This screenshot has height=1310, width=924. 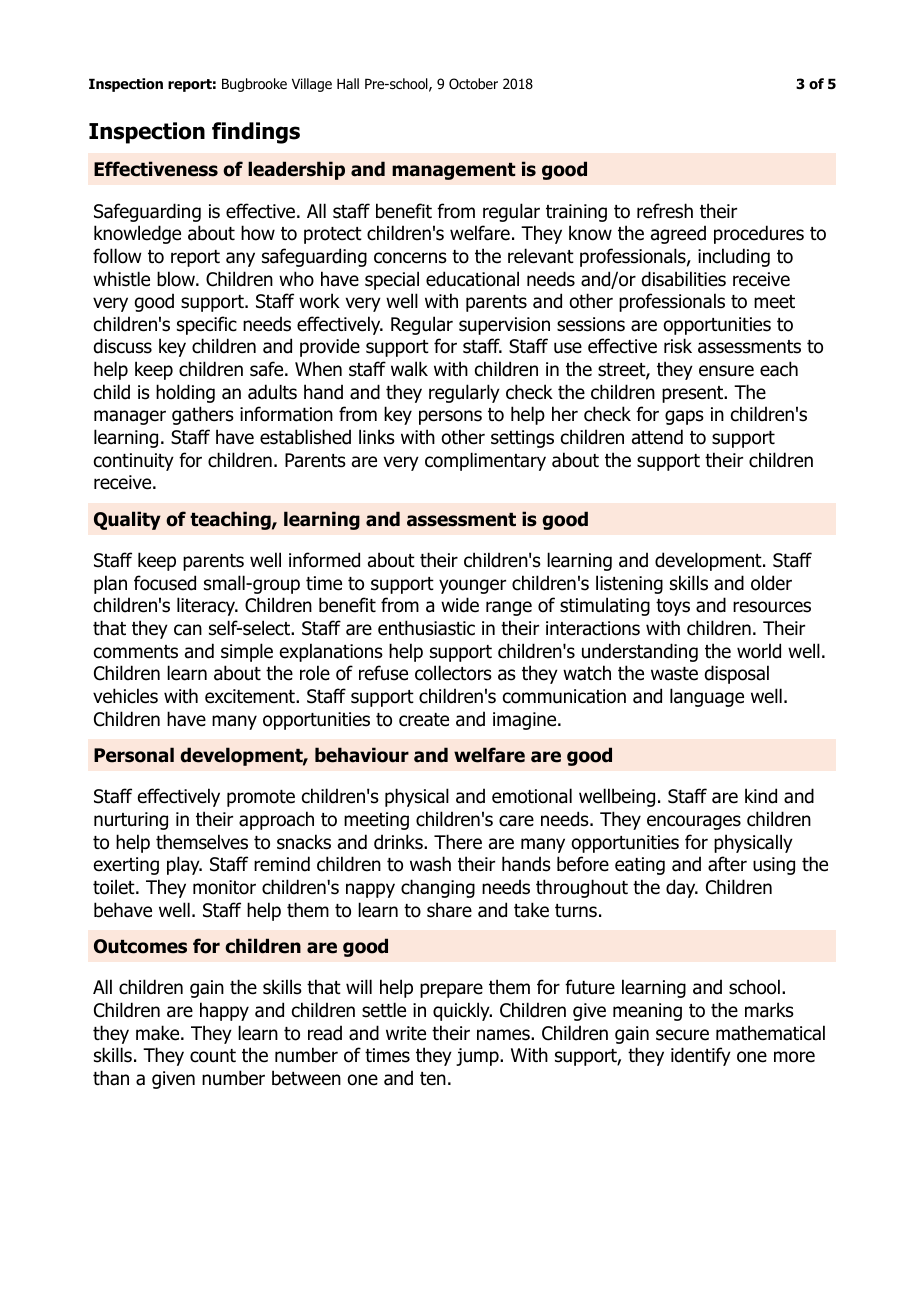 I want to click on findings, so click(x=256, y=133).
